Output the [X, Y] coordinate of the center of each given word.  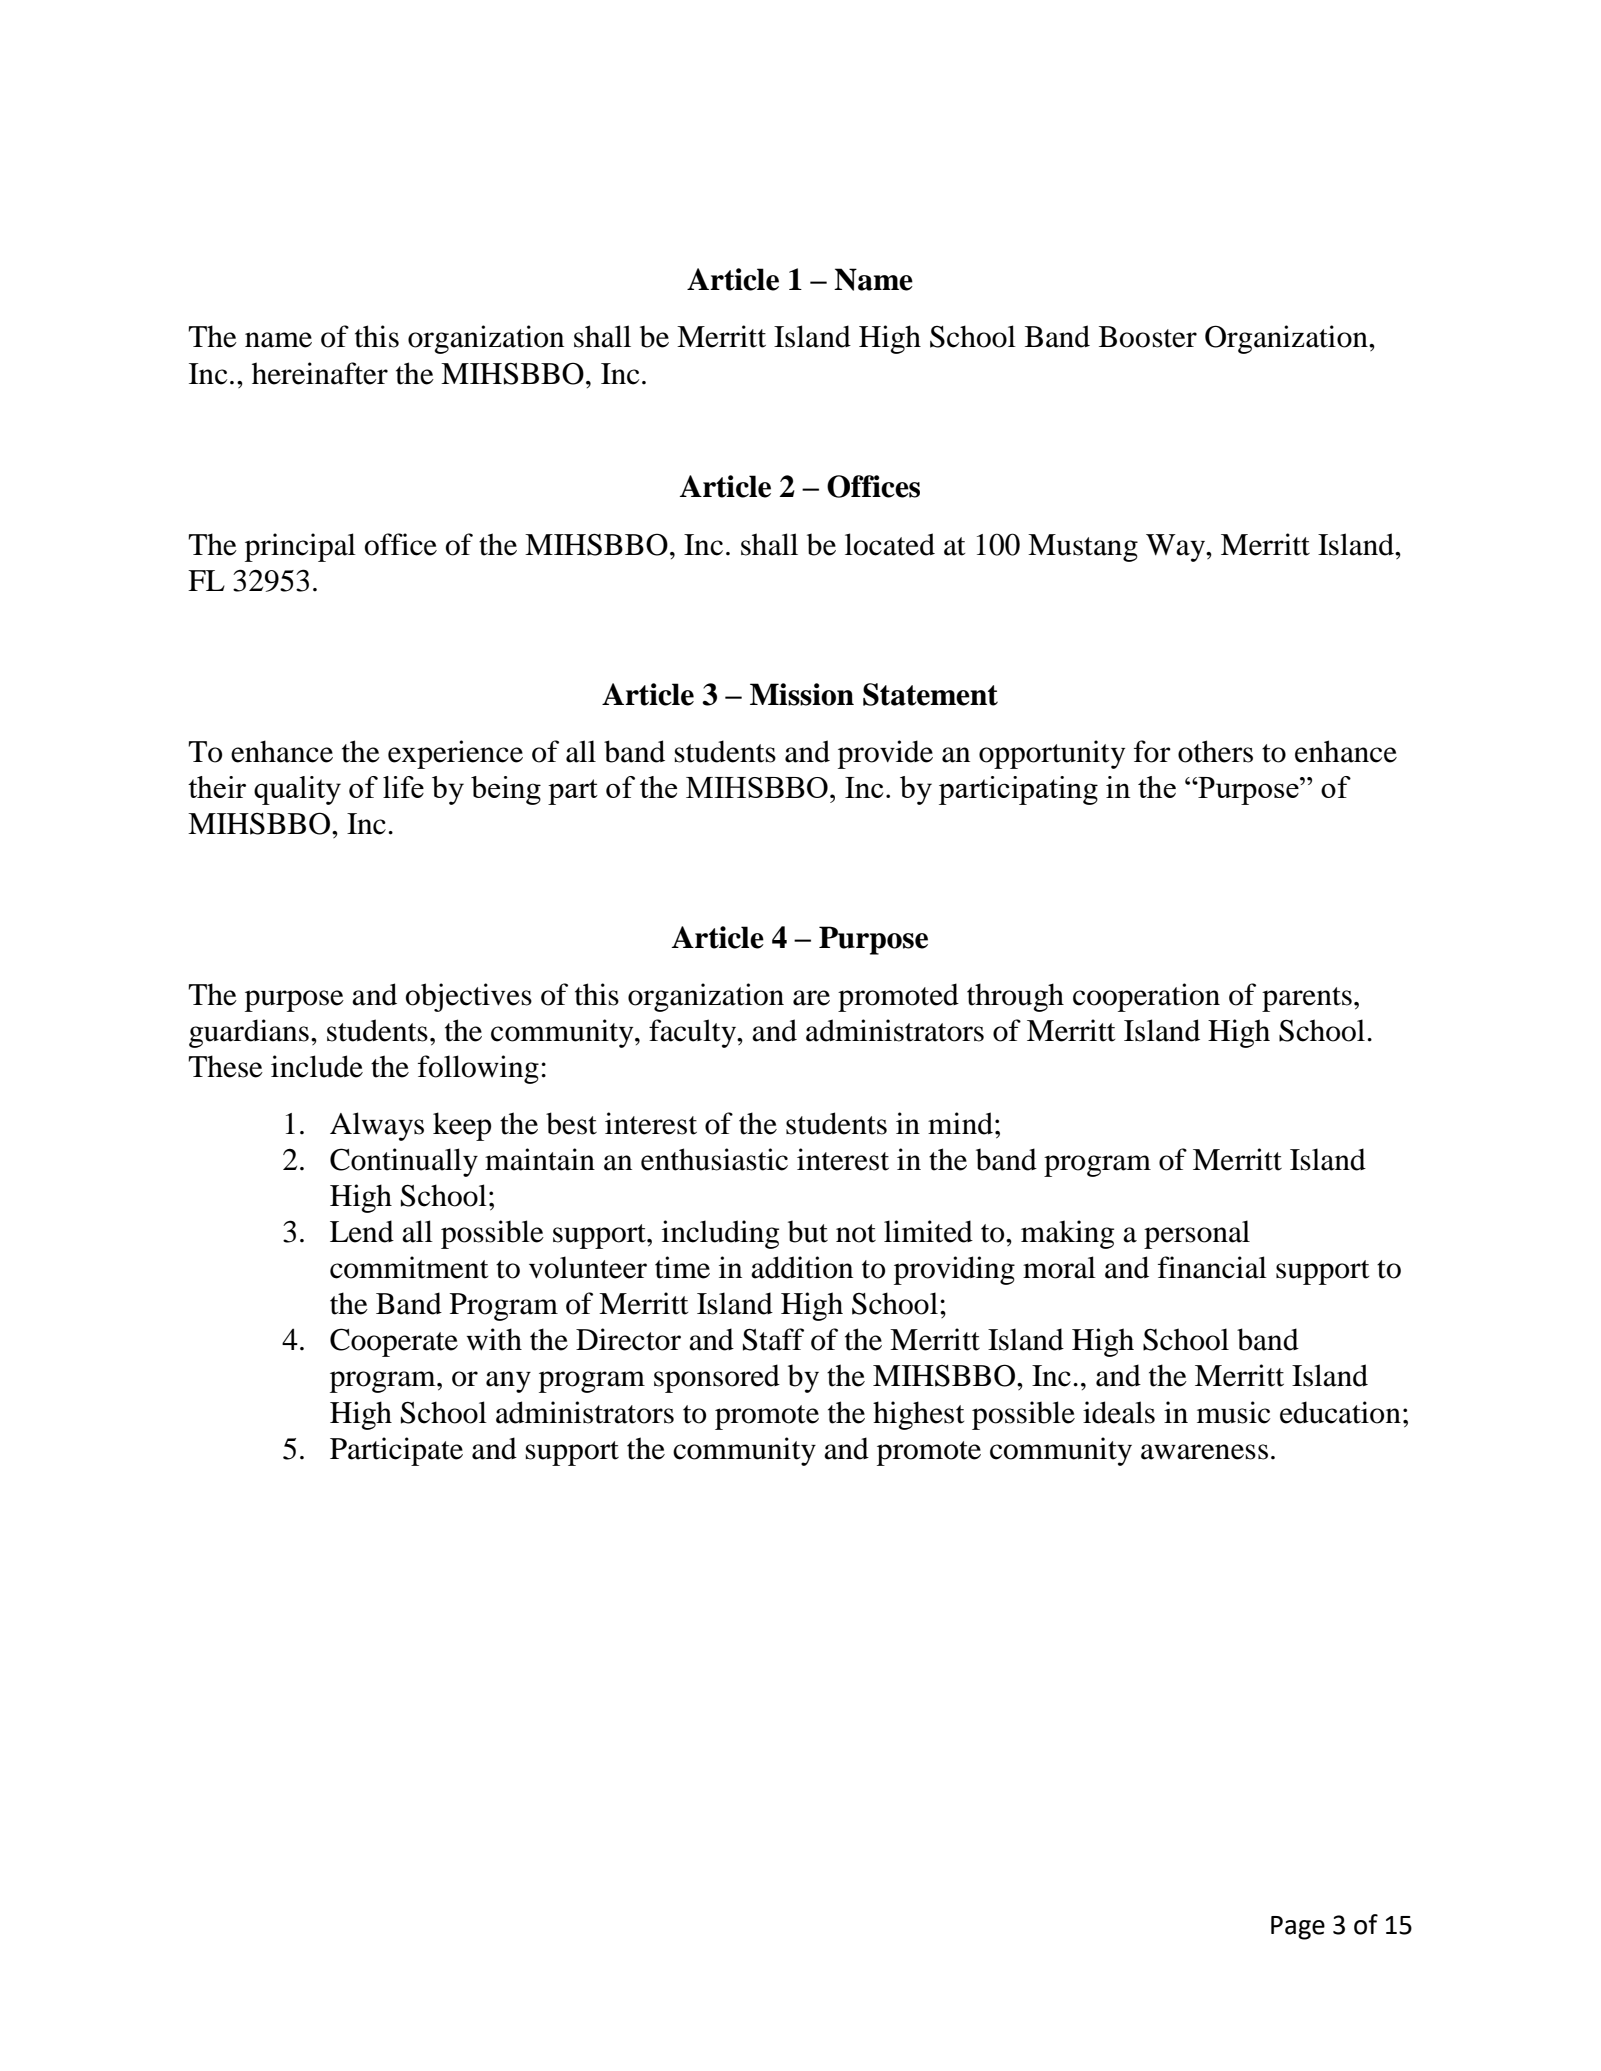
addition [802, 1267]
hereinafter [320, 373]
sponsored [717, 1378]
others [1215, 751]
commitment [409, 1267]
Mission [802, 694]
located [890, 544]
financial [1212, 1267]
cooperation [1146, 997]
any [508, 1382]
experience [455, 754]
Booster [1148, 337]
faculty [694, 1033]
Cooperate [394, 1342]
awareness [1204, 1452]
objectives [469, 997]
